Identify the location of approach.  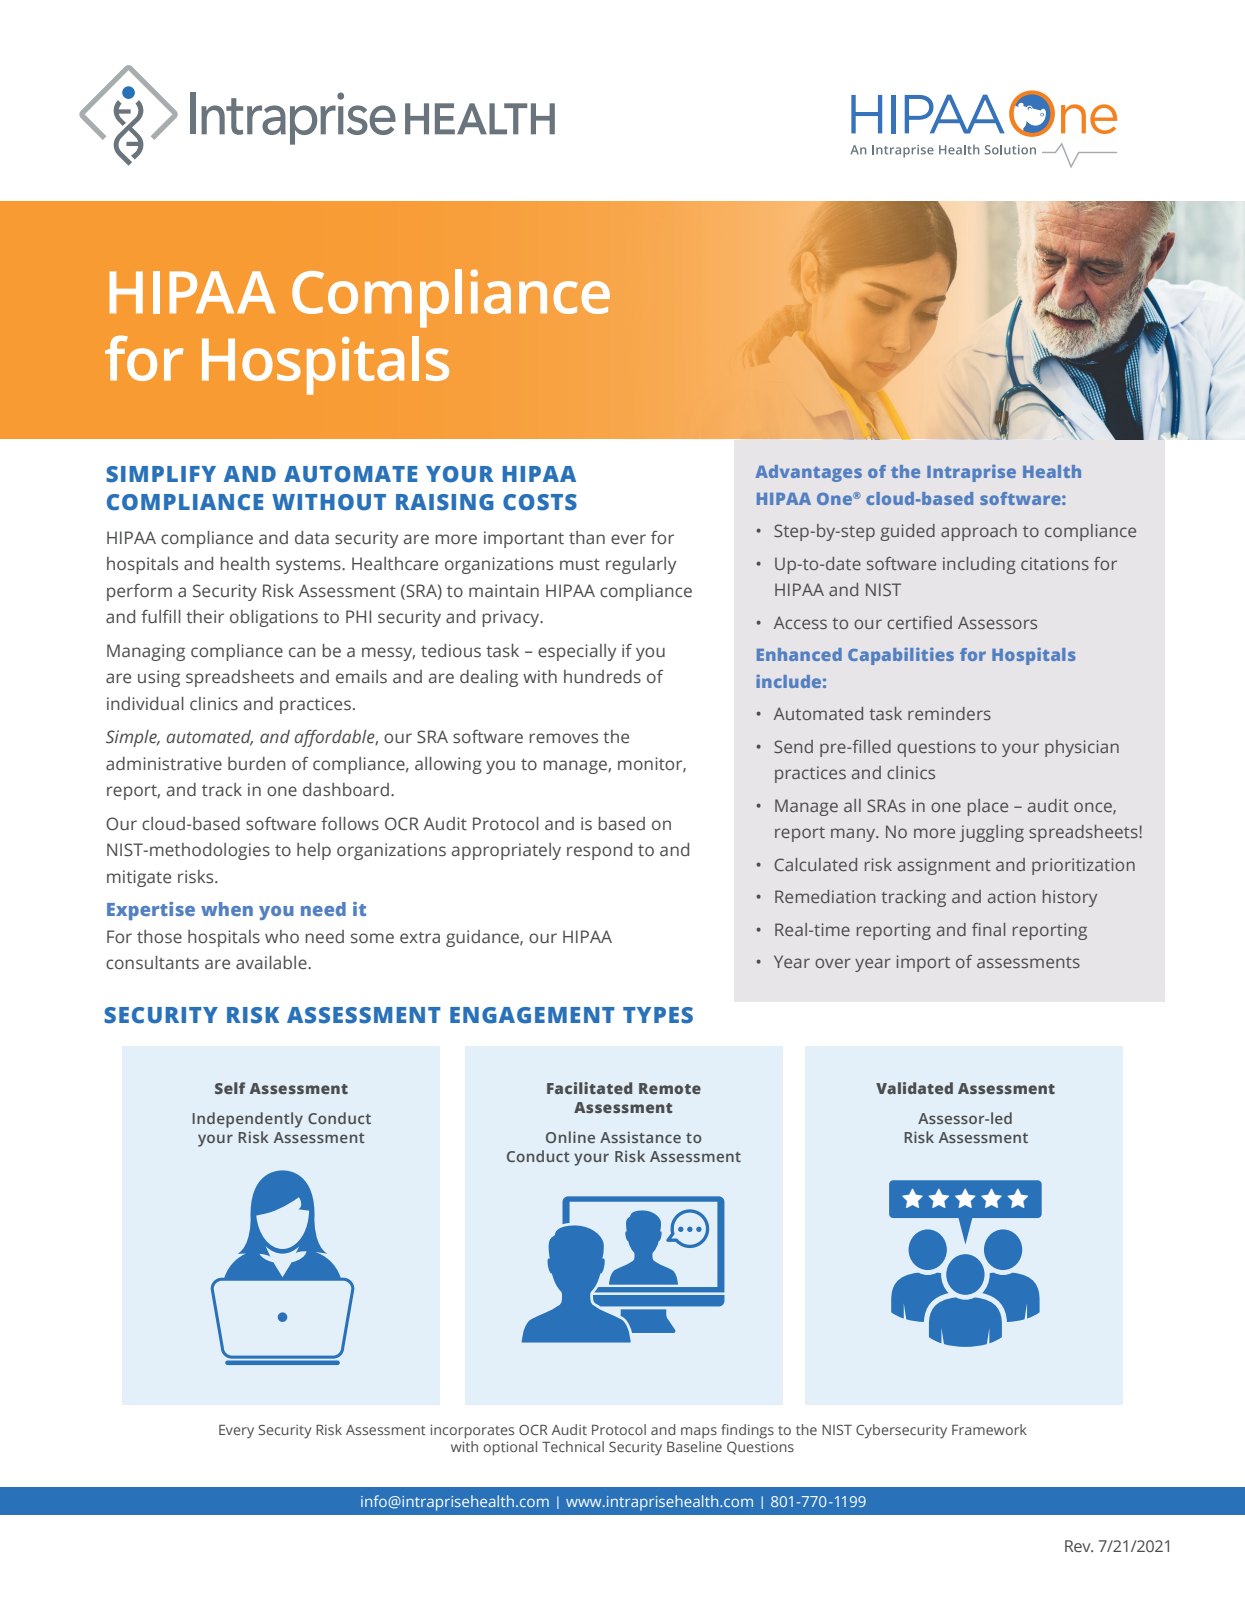
(979, 532).
